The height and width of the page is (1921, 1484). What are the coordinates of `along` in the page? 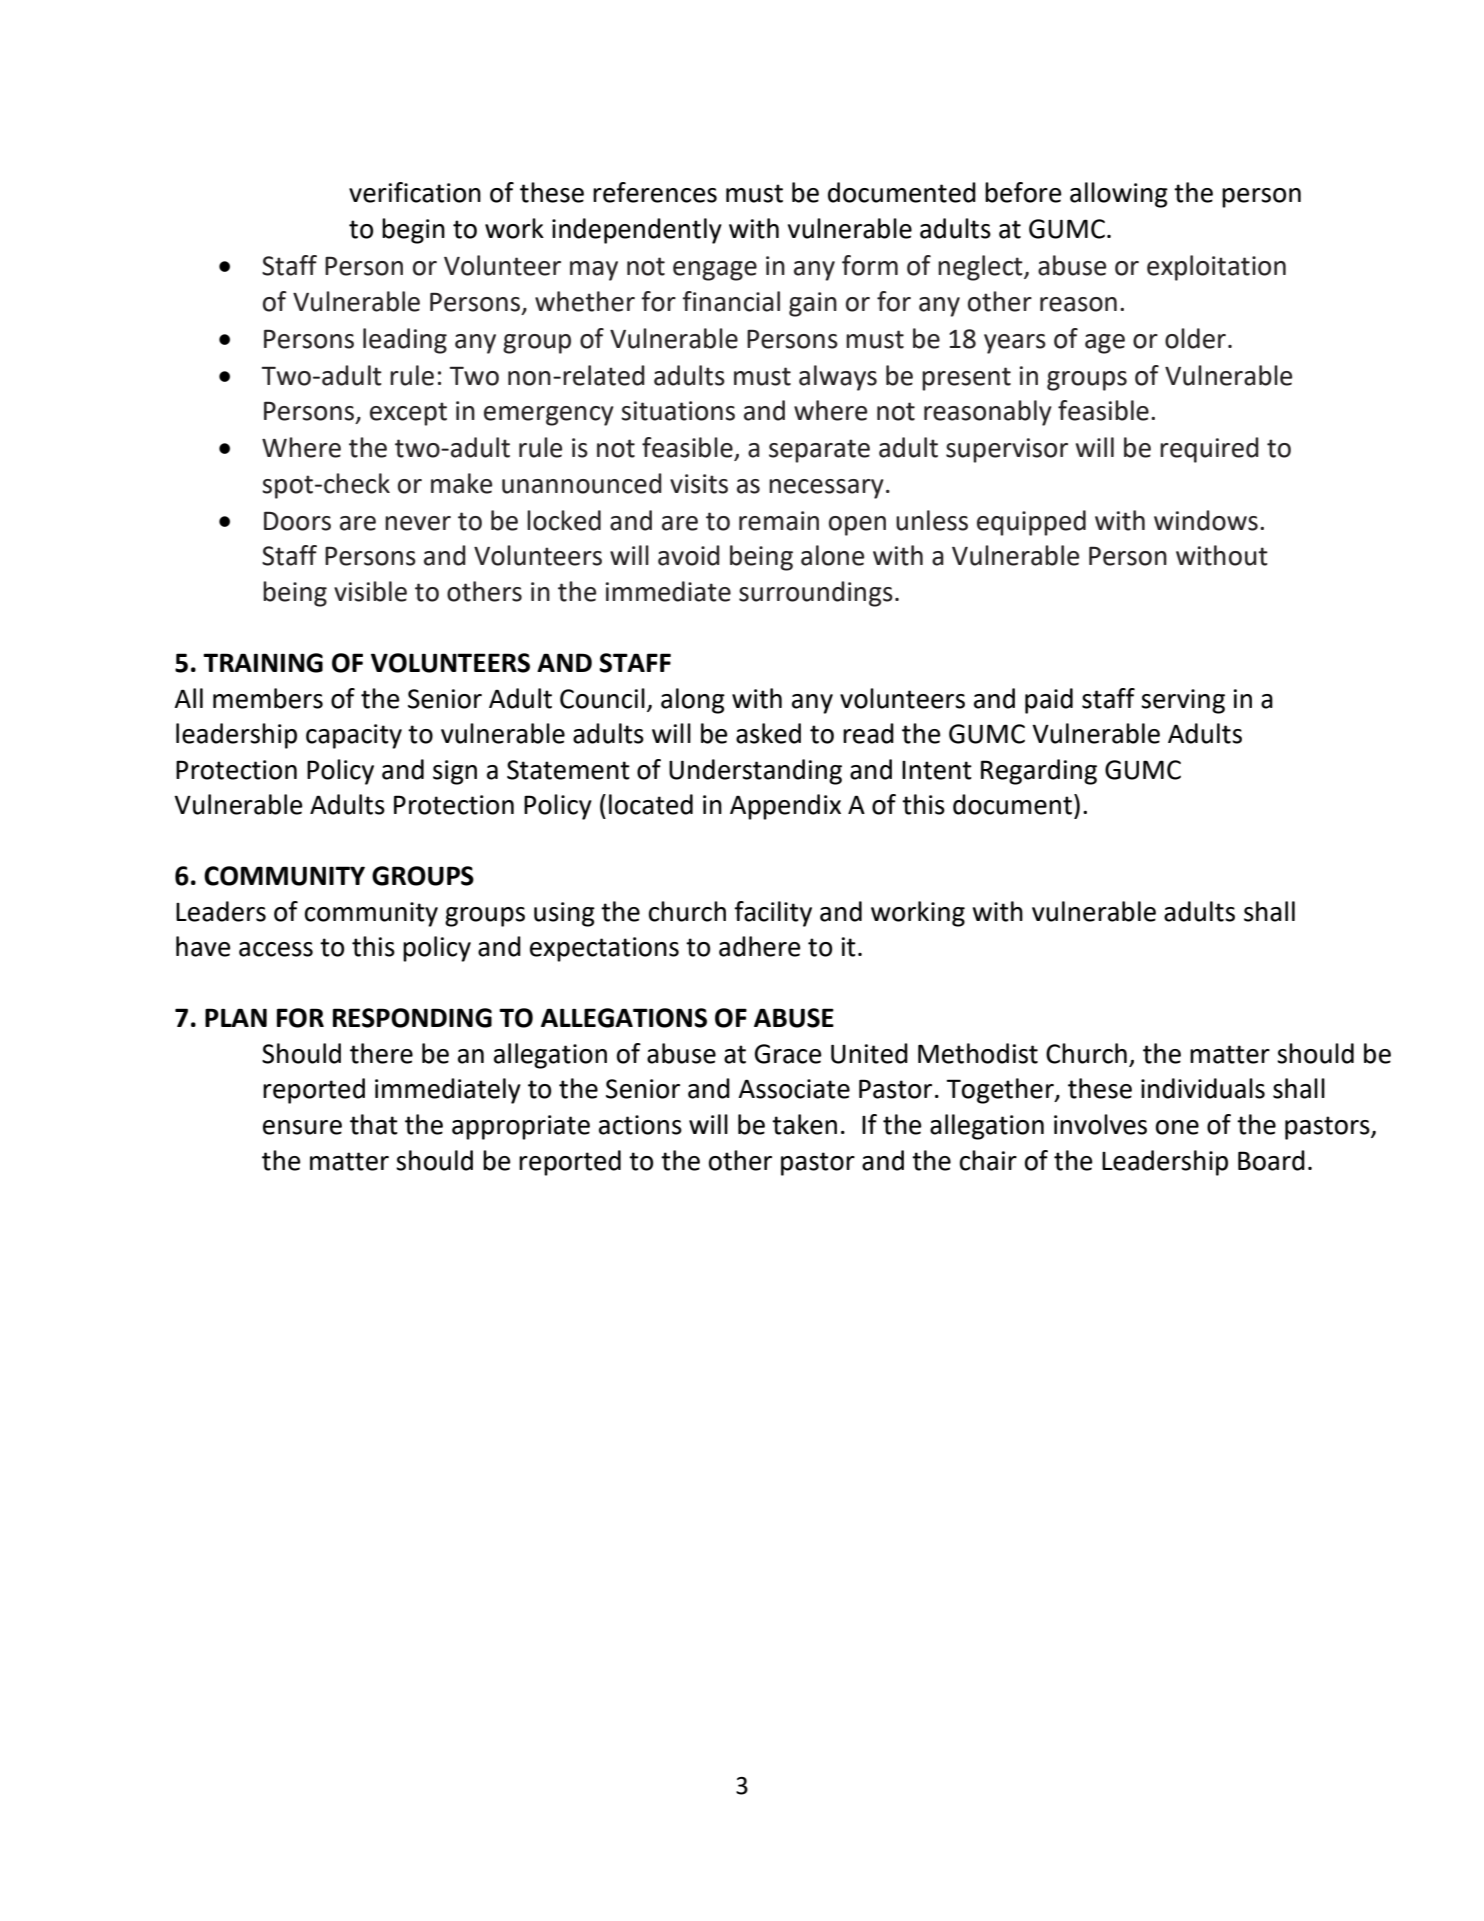 It's located at (693, 701).
